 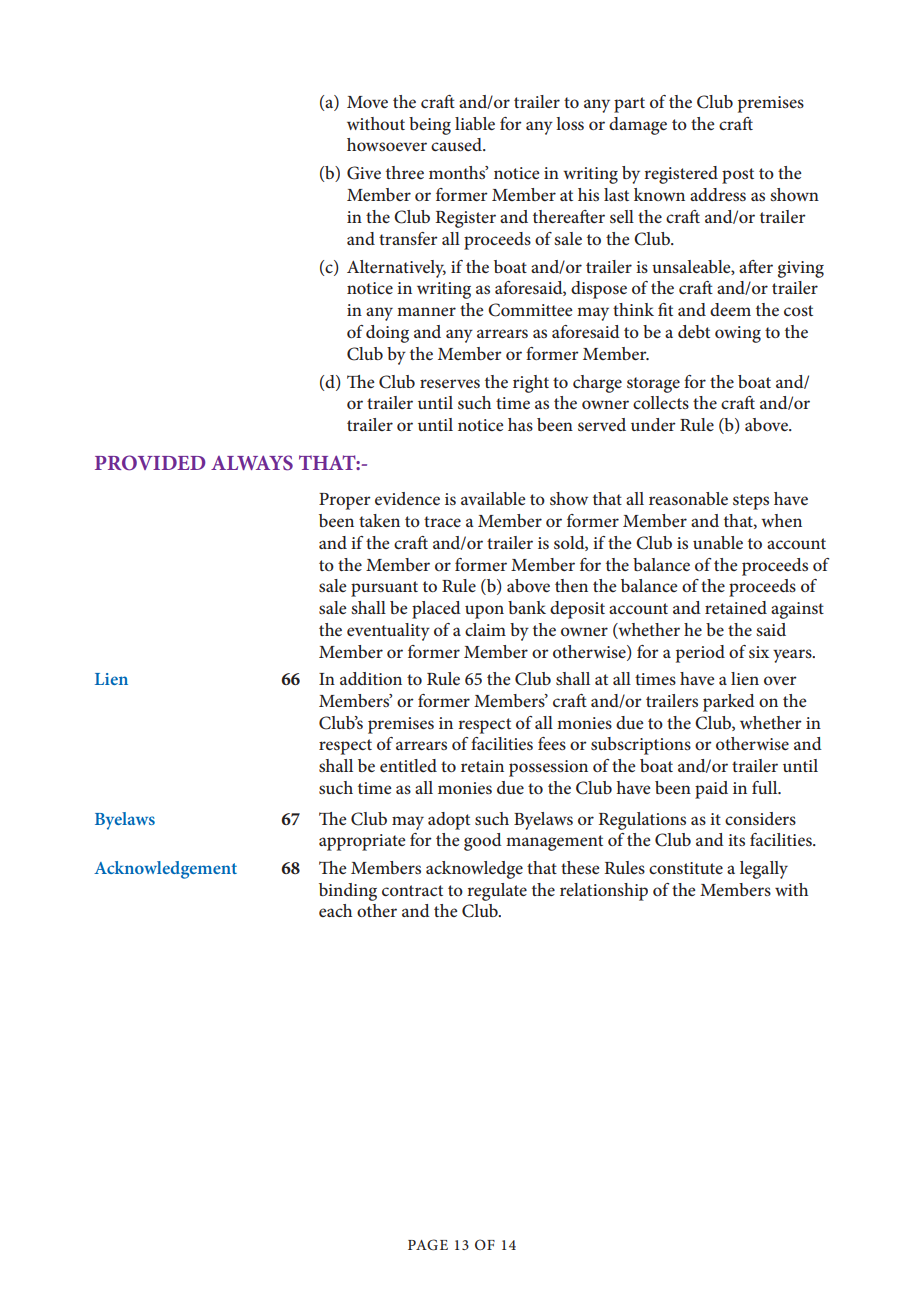 I want to click on regulate, so click(x=497, y=892).
